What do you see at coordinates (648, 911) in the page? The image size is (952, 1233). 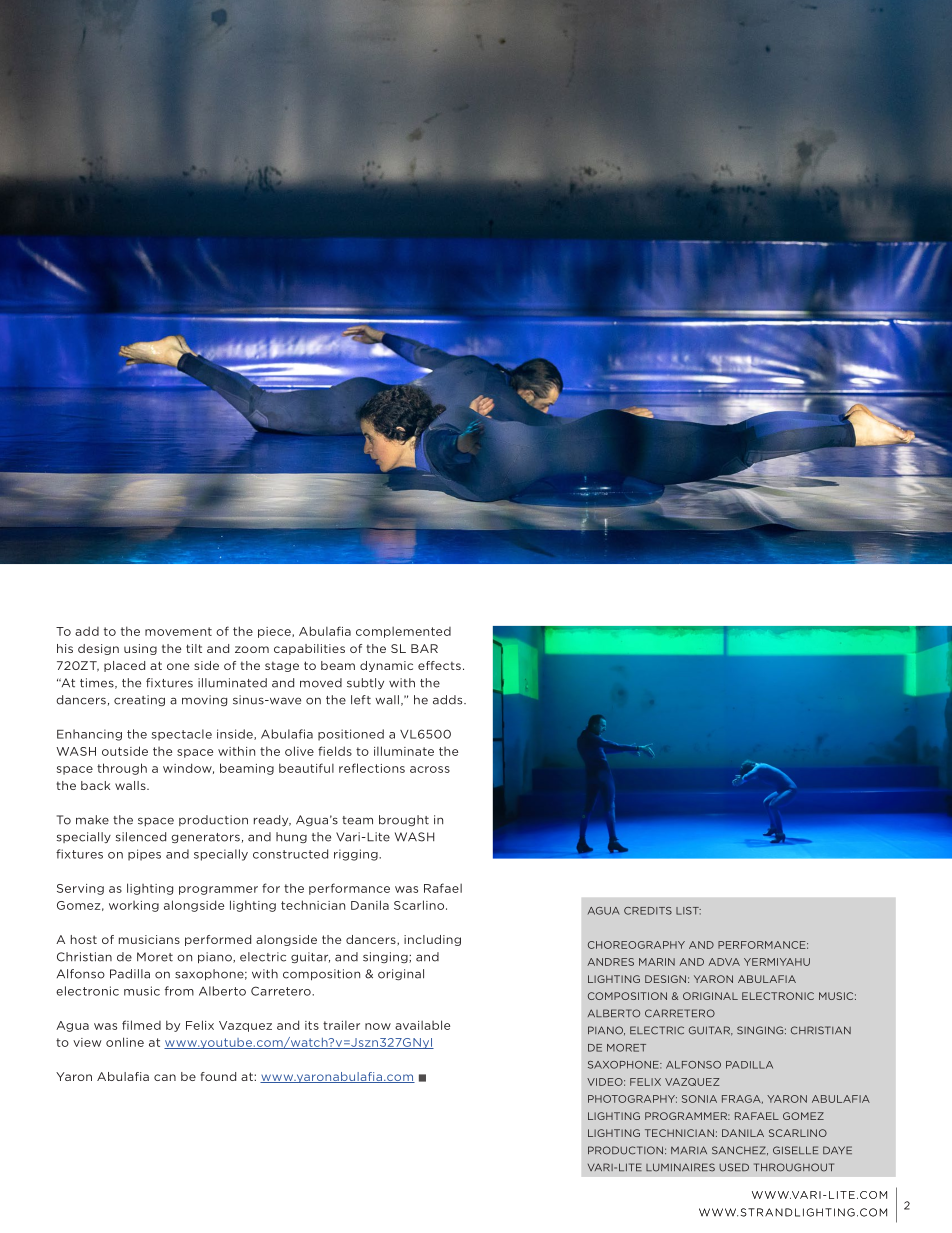 I see `CREDITS` at bounding box center [648, 911].
